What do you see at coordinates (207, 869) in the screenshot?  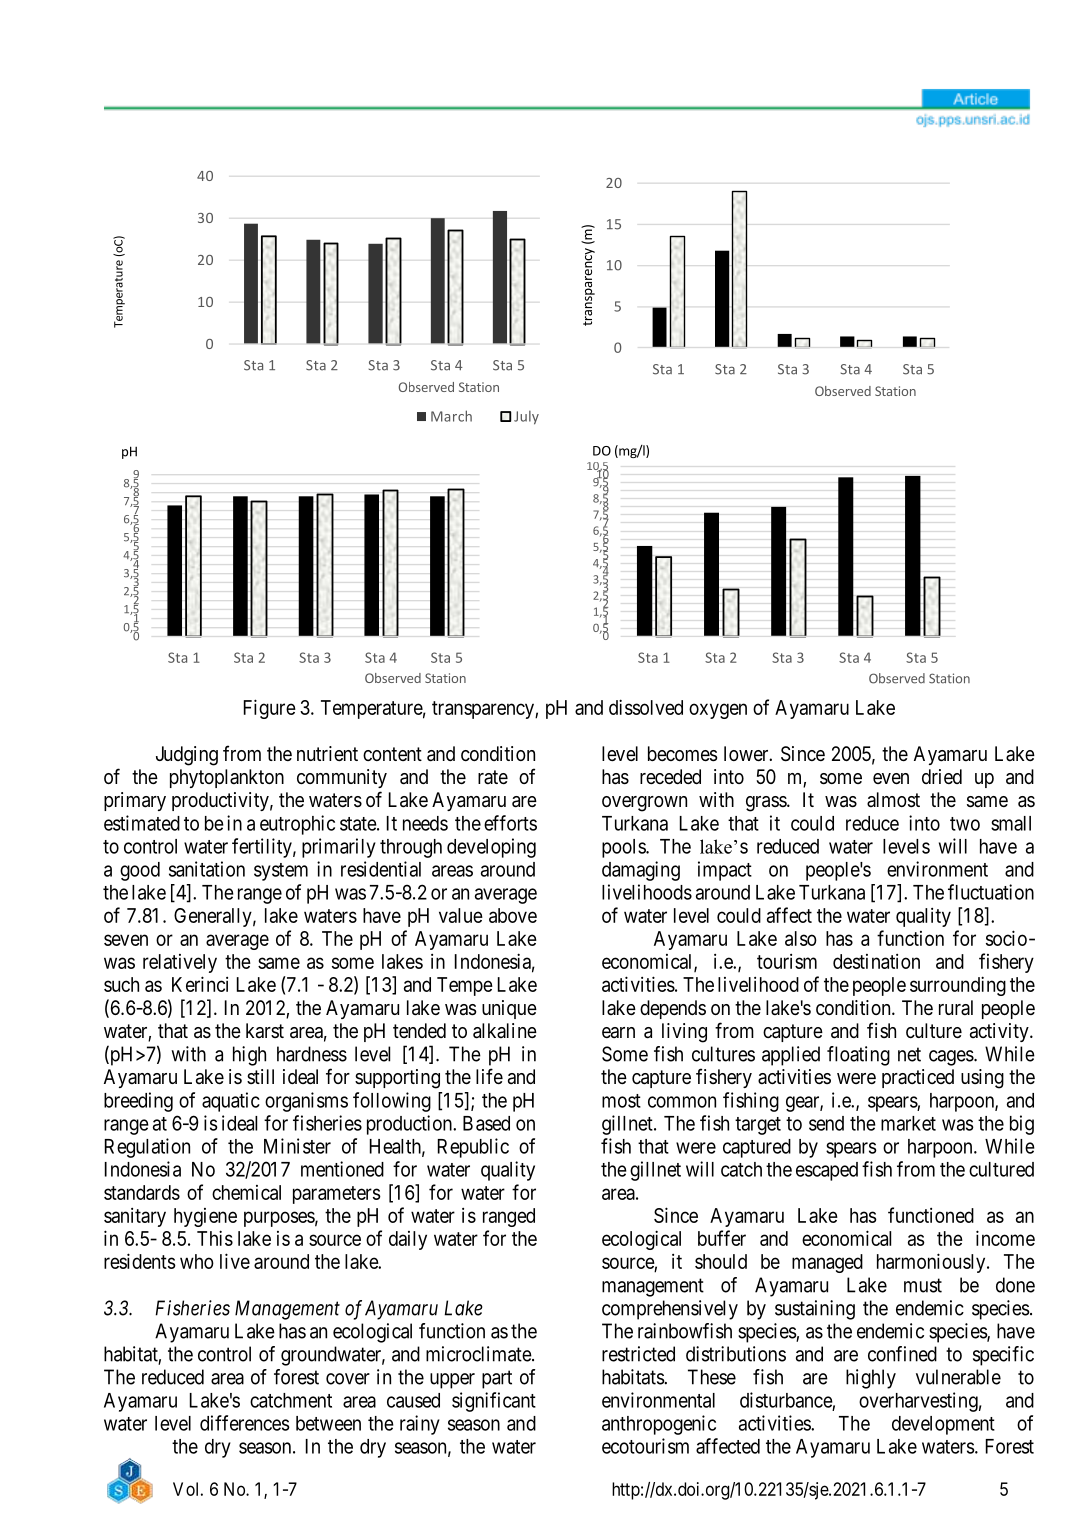 I see `sanitation` at bounding box center [207, 869].
